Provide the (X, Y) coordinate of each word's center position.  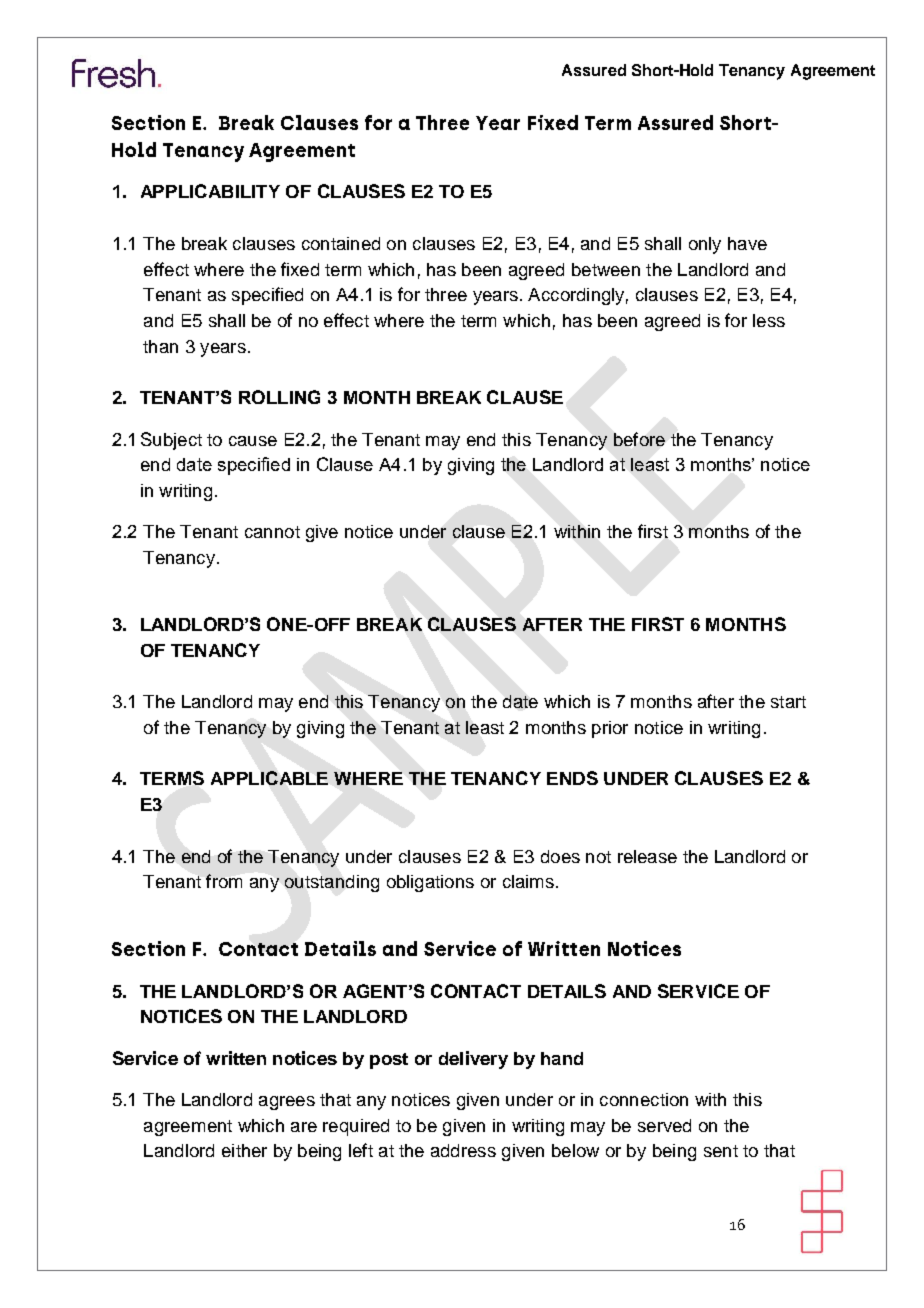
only (705, 245)
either (244, 1150)
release (647, 856)
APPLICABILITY (210, 191)
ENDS (572, 778)
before (639, 439)
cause (253, 441)
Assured (594, 70)
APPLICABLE (269, 778)
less (769, 320)
